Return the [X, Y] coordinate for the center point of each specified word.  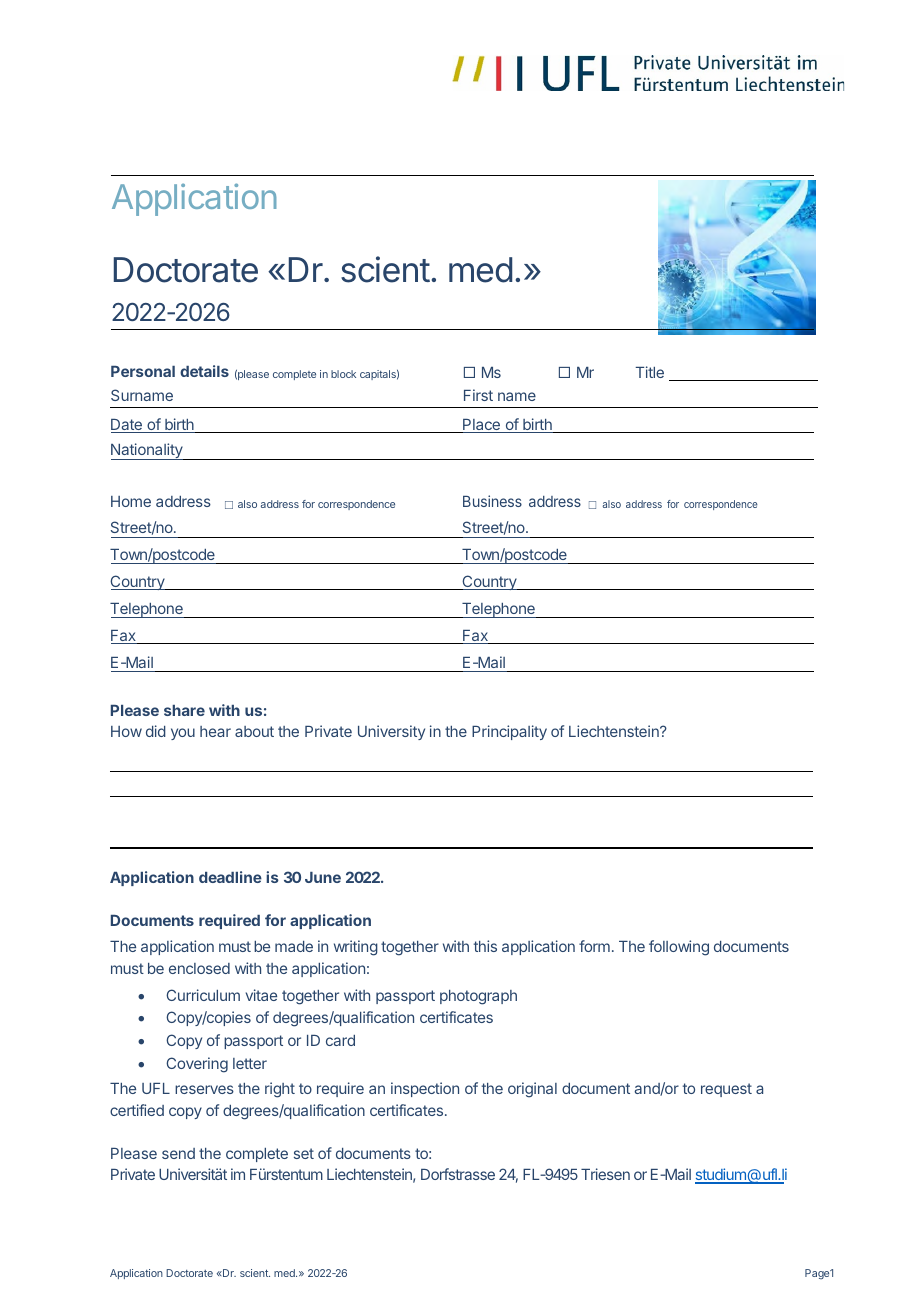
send [178, 1153]
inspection [425, 1089]
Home [131, 501]
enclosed [199, 968]
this [485, 946]
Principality [509, 732]
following [679, 948]
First [478, 395]
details [204, 371]
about [254, 731]
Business [492, 501]
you [183, 734]
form [594, 946]
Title [650, 372]
